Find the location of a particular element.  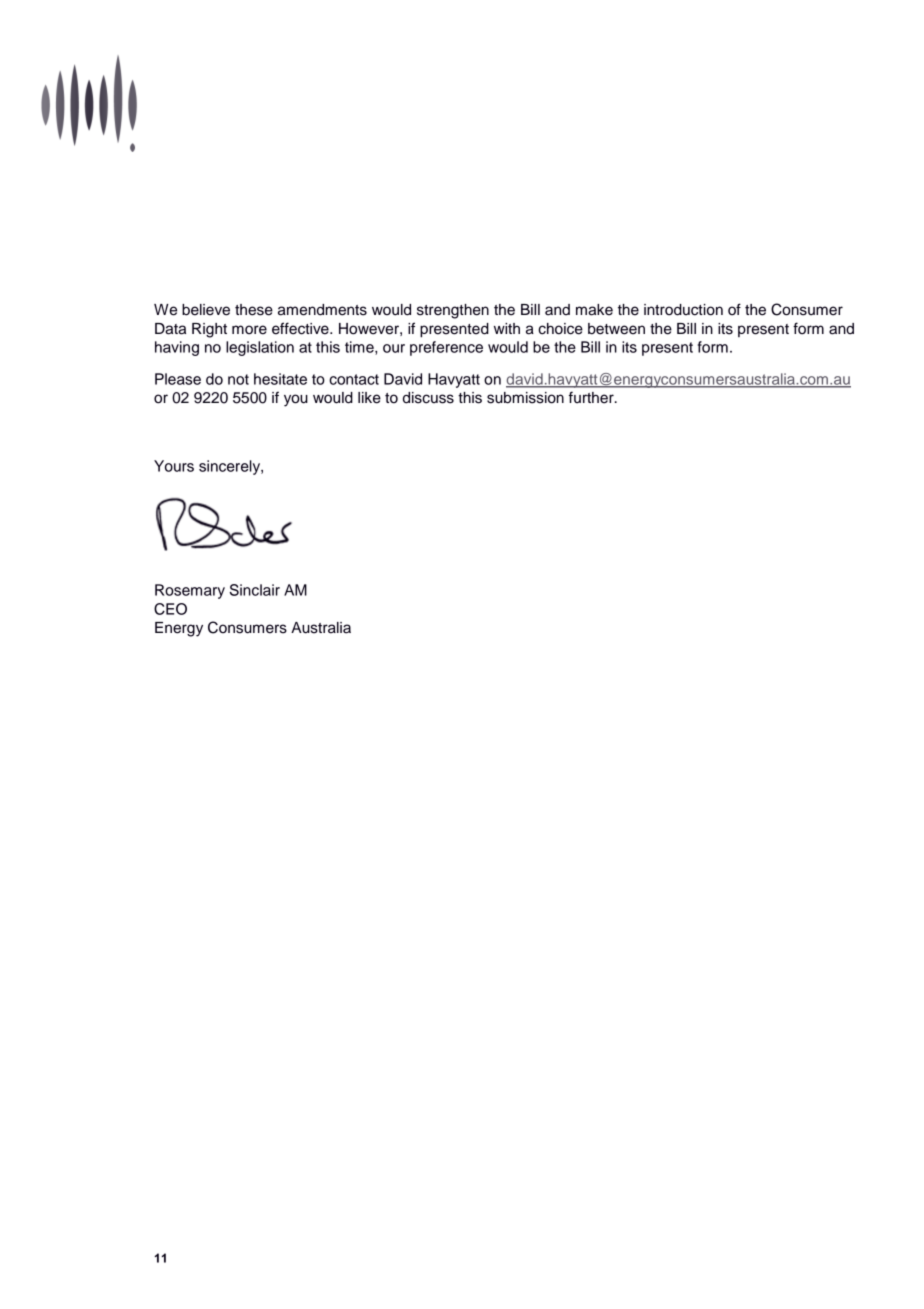

strengthen is located at coordinates (453, 311).
